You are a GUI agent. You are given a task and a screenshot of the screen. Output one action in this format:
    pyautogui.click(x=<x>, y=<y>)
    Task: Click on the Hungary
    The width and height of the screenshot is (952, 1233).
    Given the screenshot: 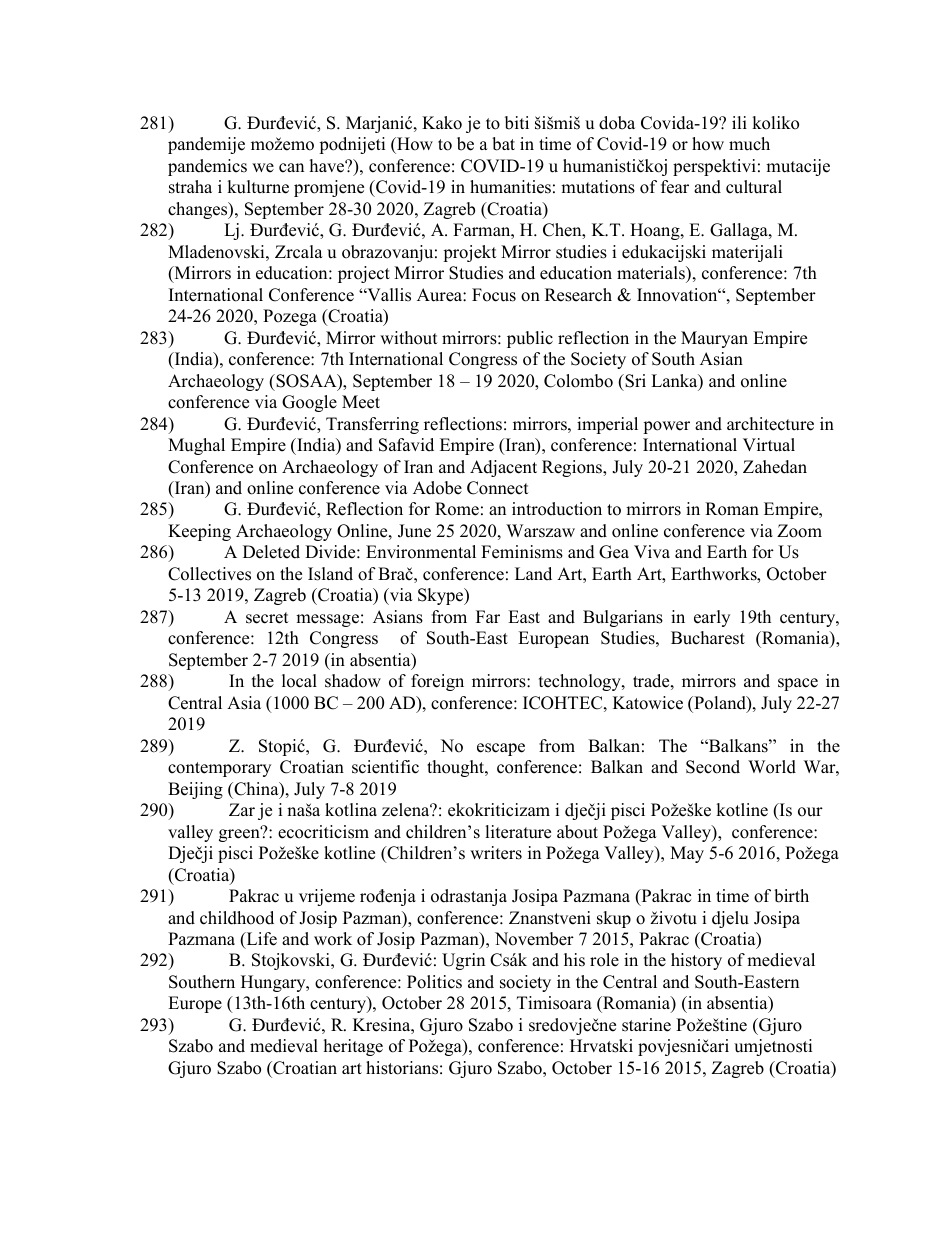 What is the action you would take?
    pyautogui.click(x=274, y=983)
